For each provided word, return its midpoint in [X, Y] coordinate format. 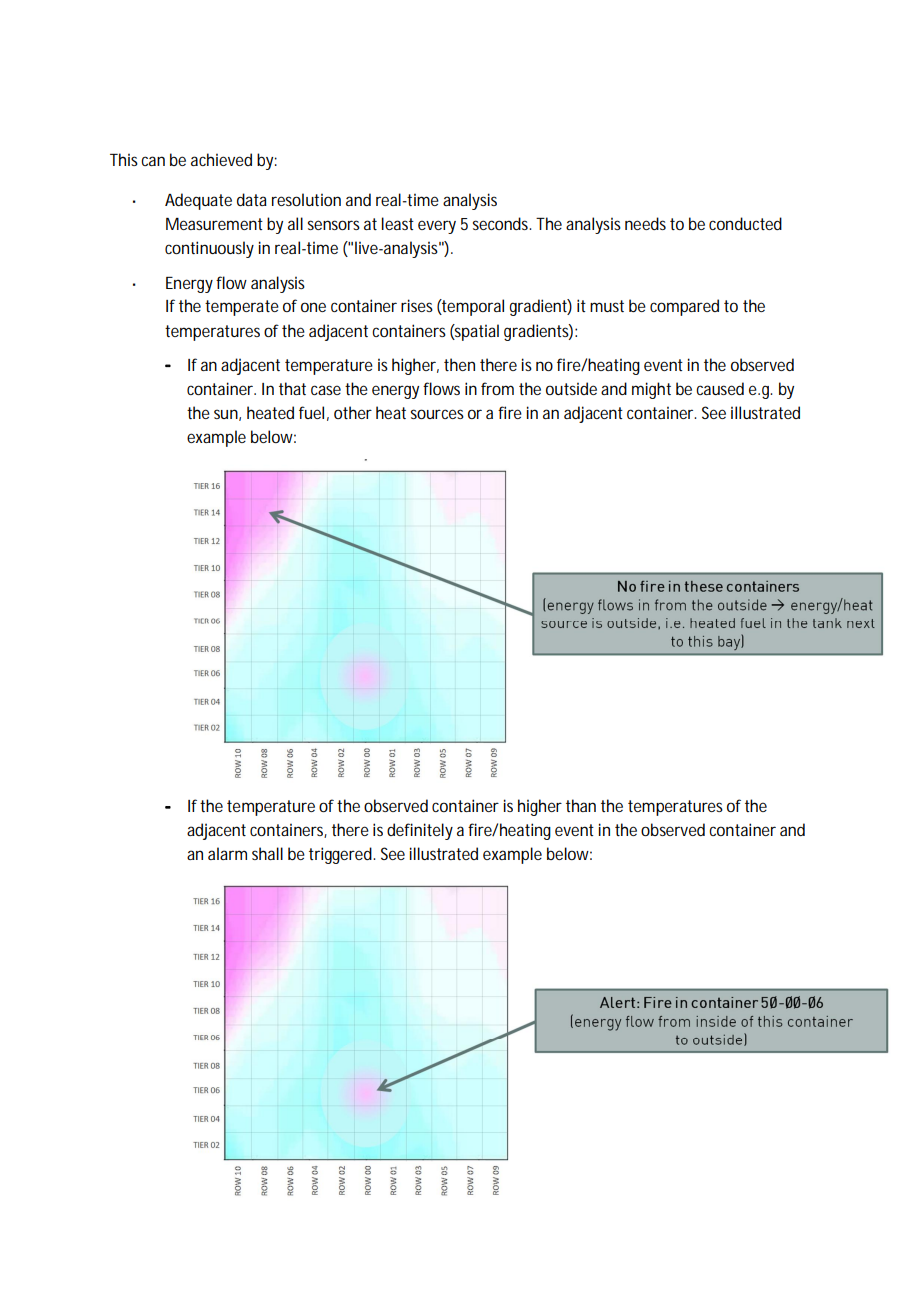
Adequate [198, 201]
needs [645, 223]
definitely [420, 831]
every [437, 227]
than [581, 805]
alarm [227, 853]
